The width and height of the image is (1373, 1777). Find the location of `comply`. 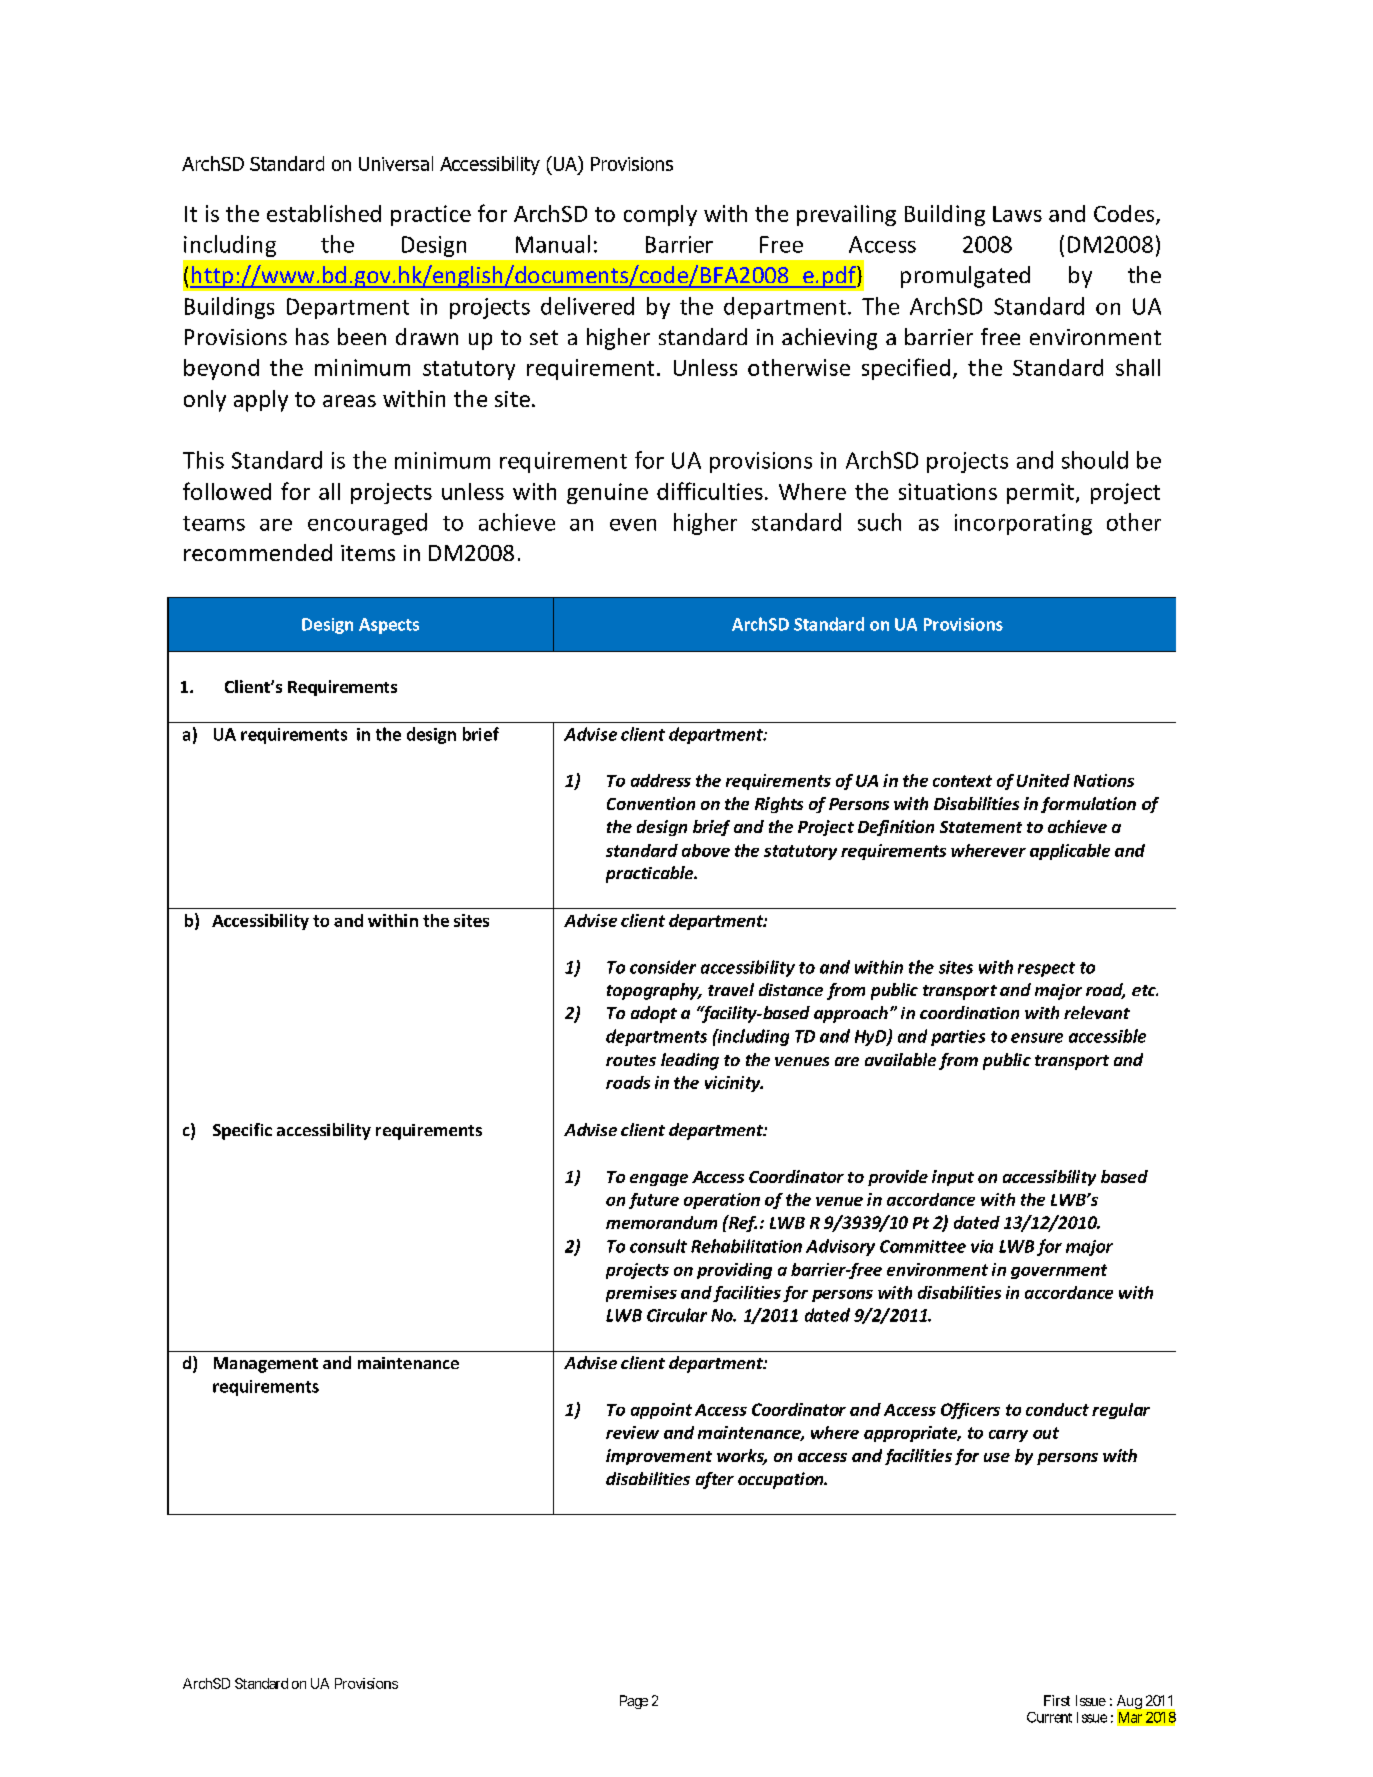

comply is located at coordinates (660, 215).
